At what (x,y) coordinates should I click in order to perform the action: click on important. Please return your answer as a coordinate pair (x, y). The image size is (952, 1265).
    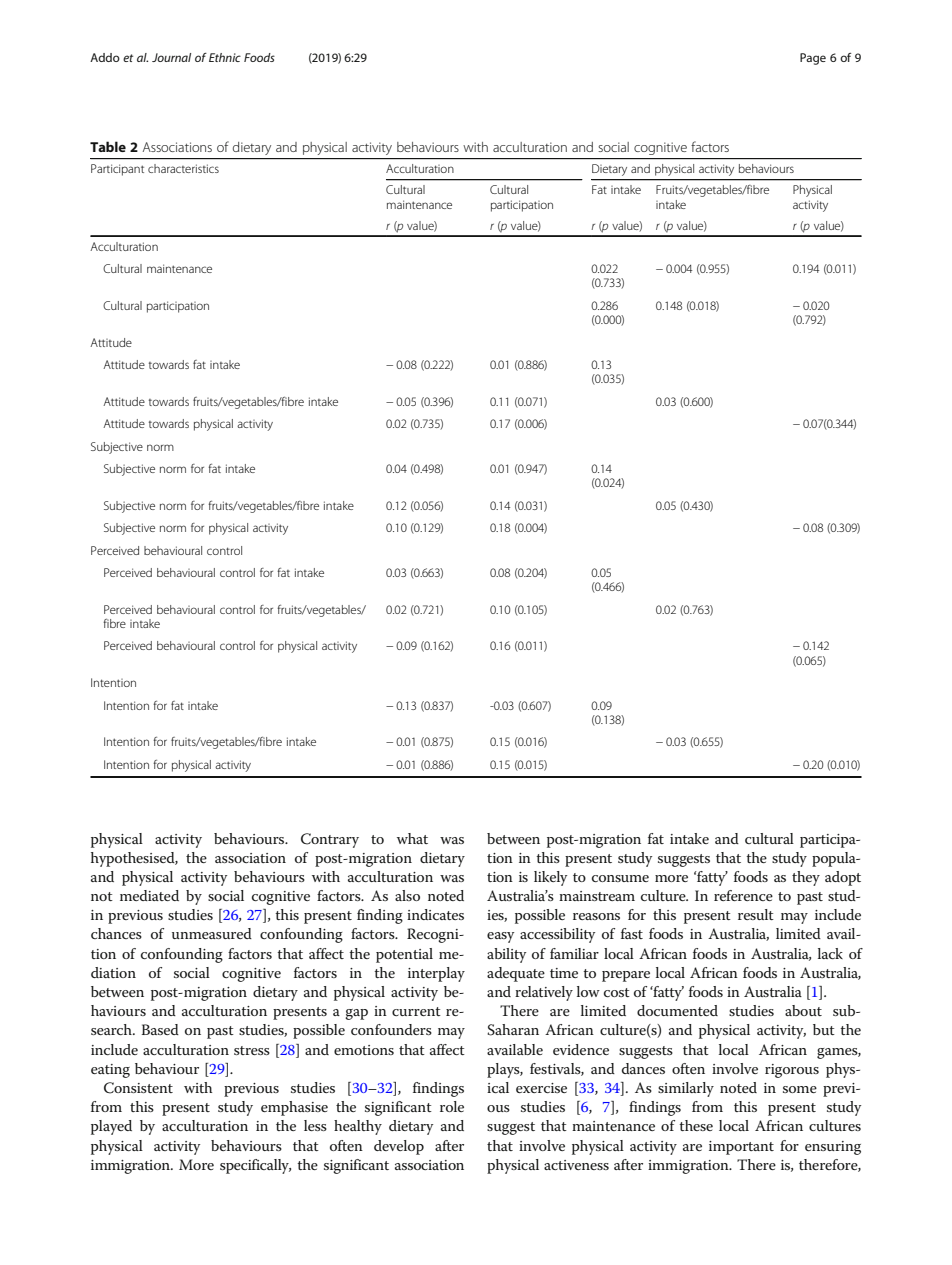
    Looking at the image, I should click on (741, 1148).
